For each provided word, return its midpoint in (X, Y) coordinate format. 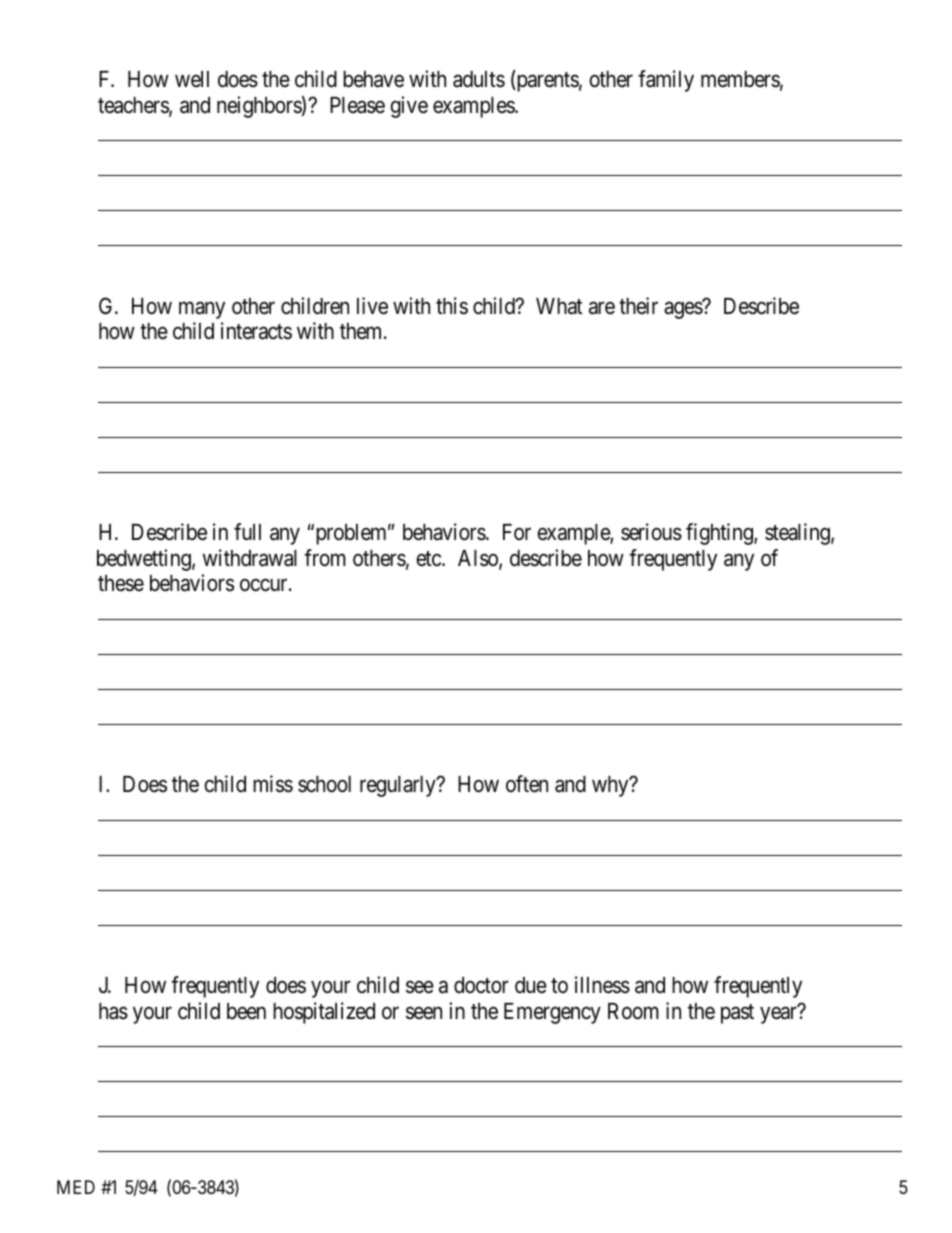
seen (424, 1013)
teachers (134, 106)
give (409, 107)
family (666, 81)
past (737, 1014)
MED (76, 1187)
